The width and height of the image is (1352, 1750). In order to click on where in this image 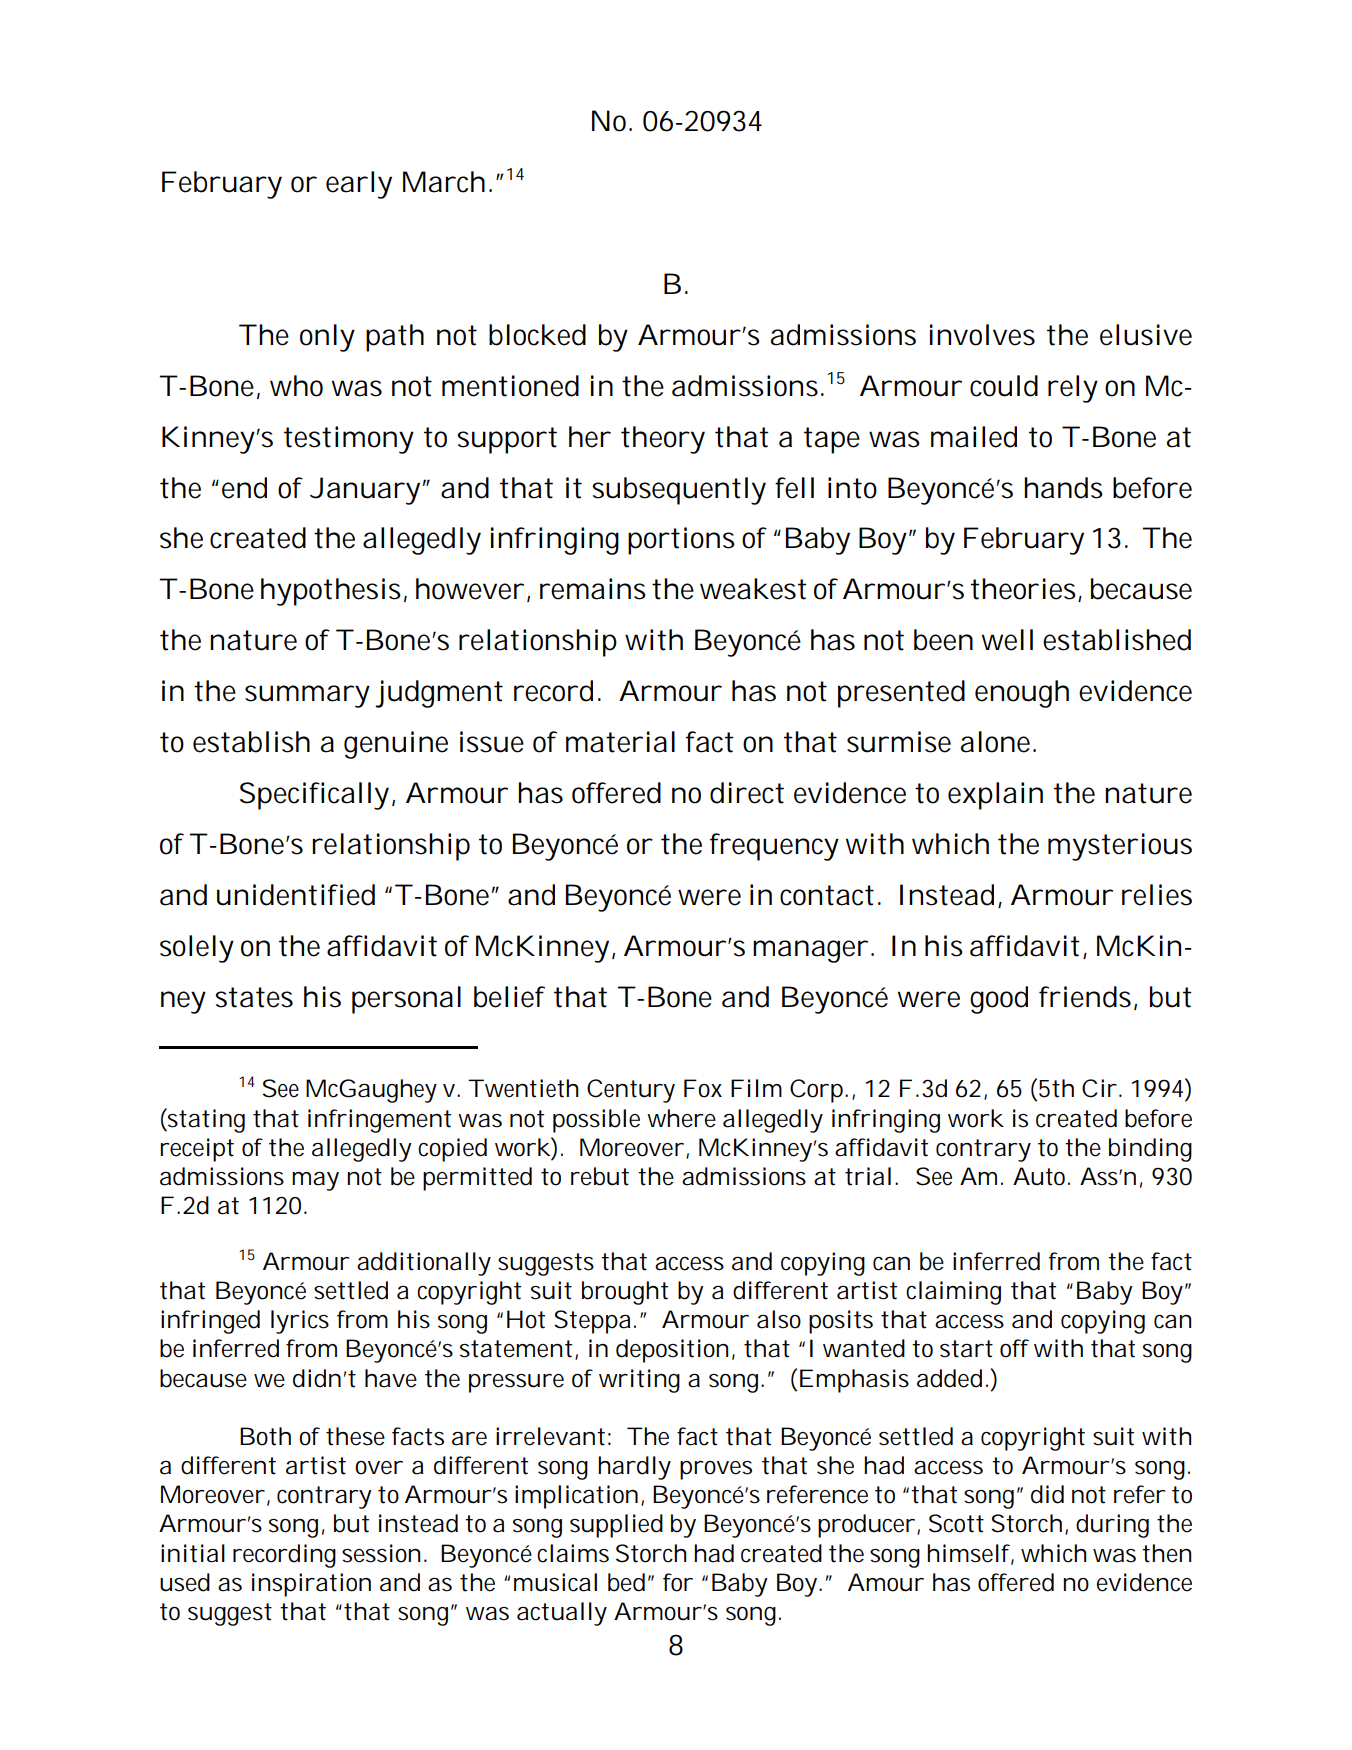, I will do `click(681, 1118)`.
